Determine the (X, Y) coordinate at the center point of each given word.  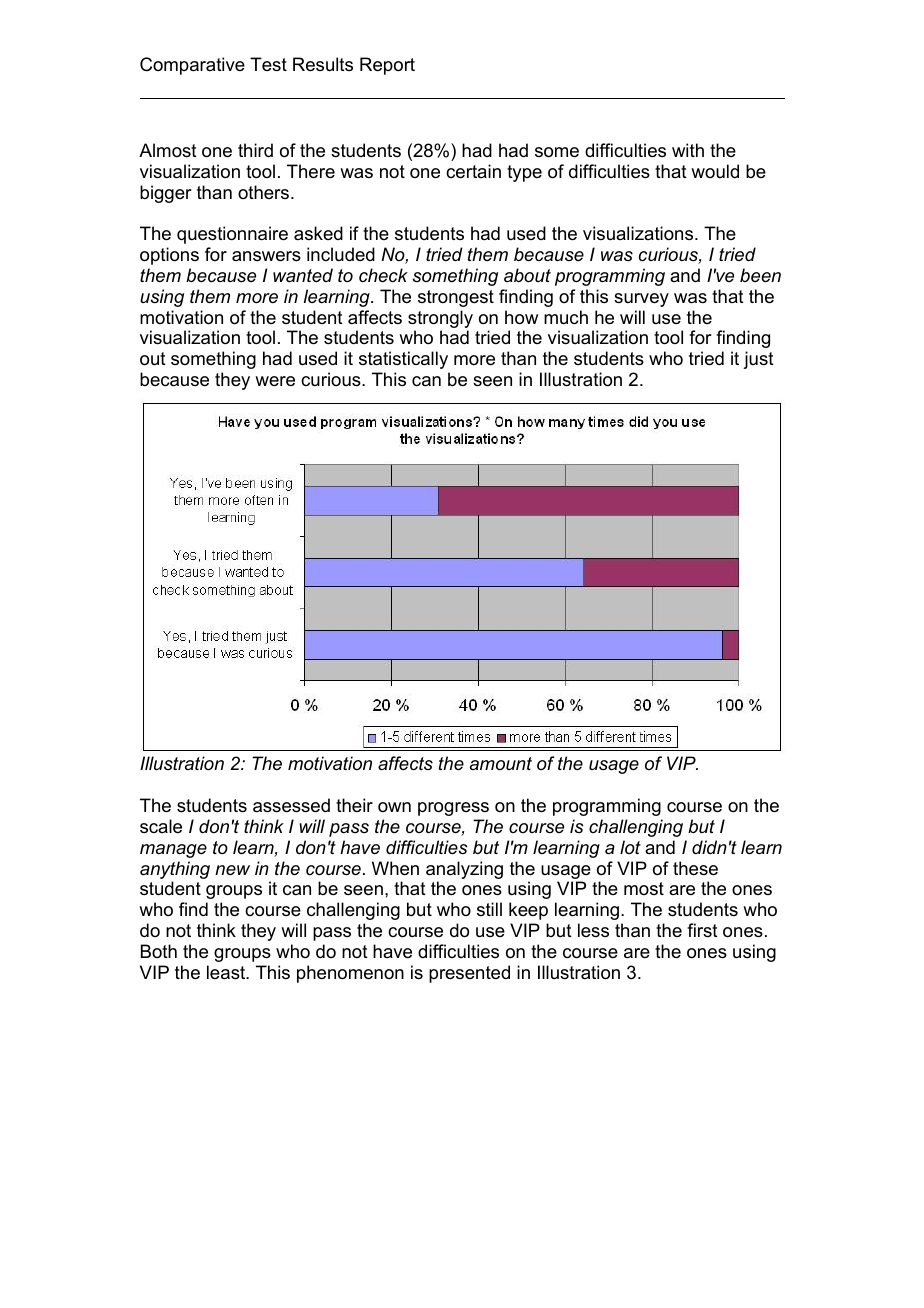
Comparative (192, 66)
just (758, 360)
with (688, 150)
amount (501, 763)
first (702, 930)
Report (387, 66)
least (227, 972)
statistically (403, 360)
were (275, 381)
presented (469, 974)
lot (630, 847)
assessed (291, 805)
